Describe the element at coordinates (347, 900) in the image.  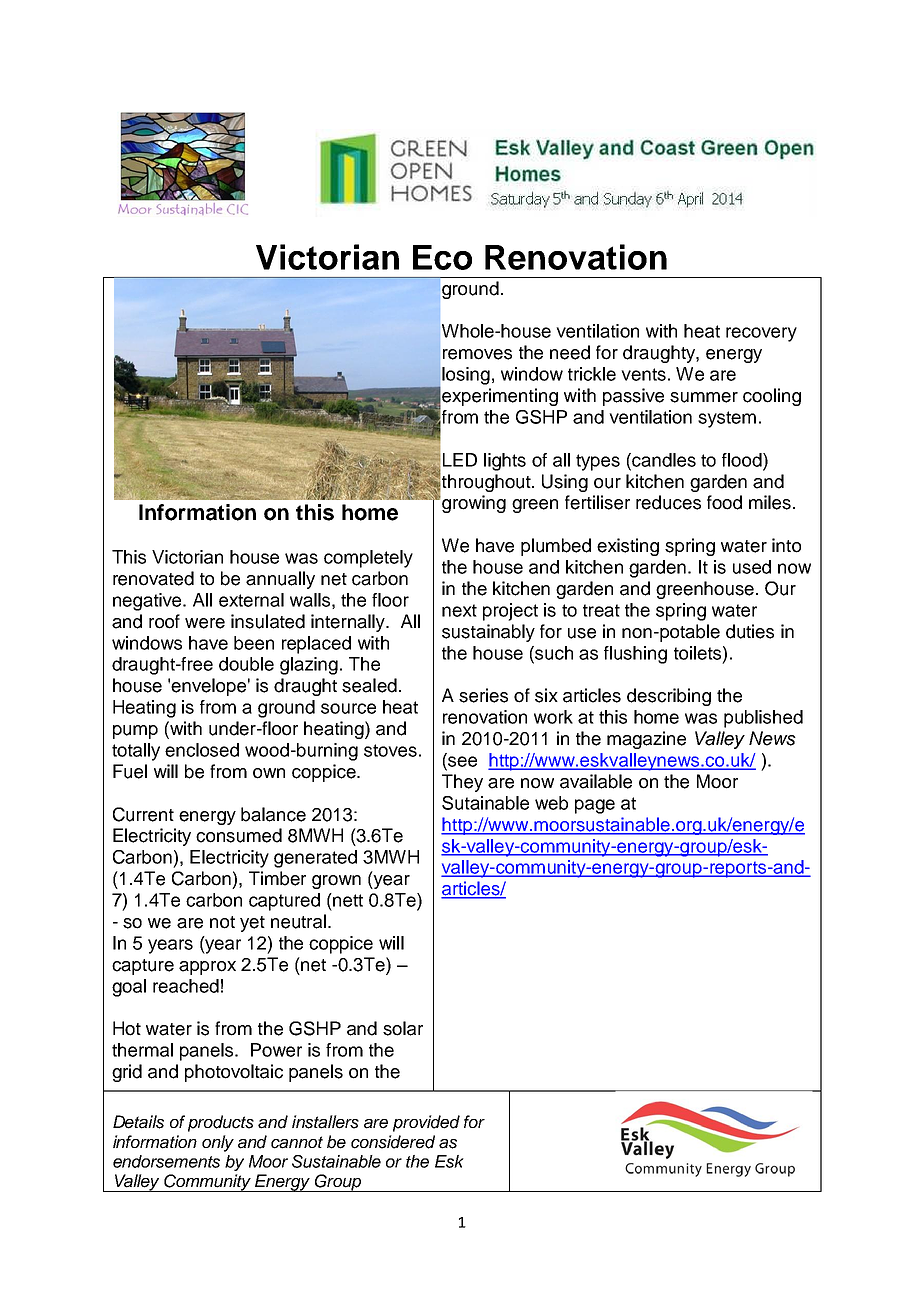
I see `nett` at that location.
